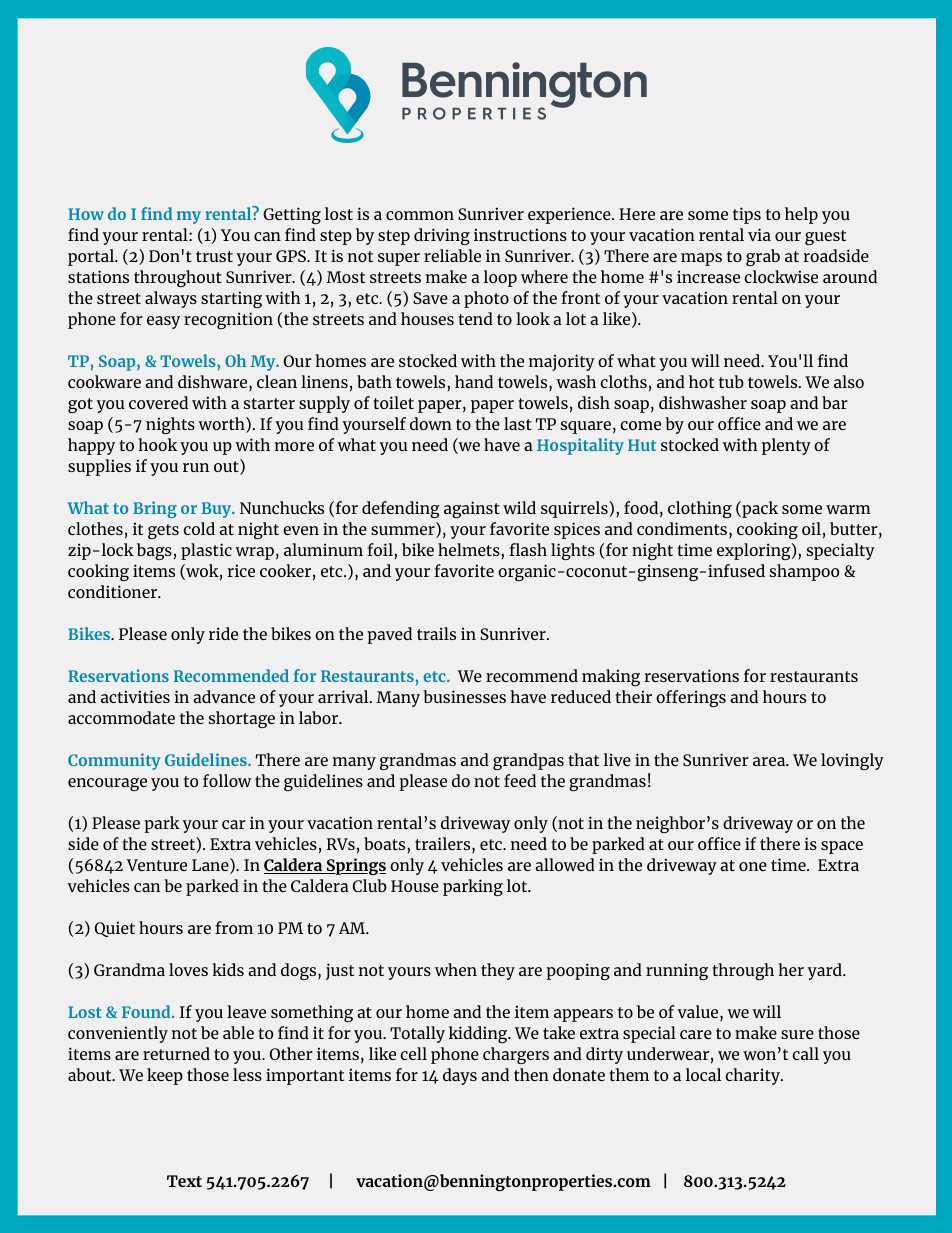 Image resolution: width=952 pixels, height=1233 pixels. Describe the element at coordinates (157, 444) in the screenshot. I see `hook` at that location.
